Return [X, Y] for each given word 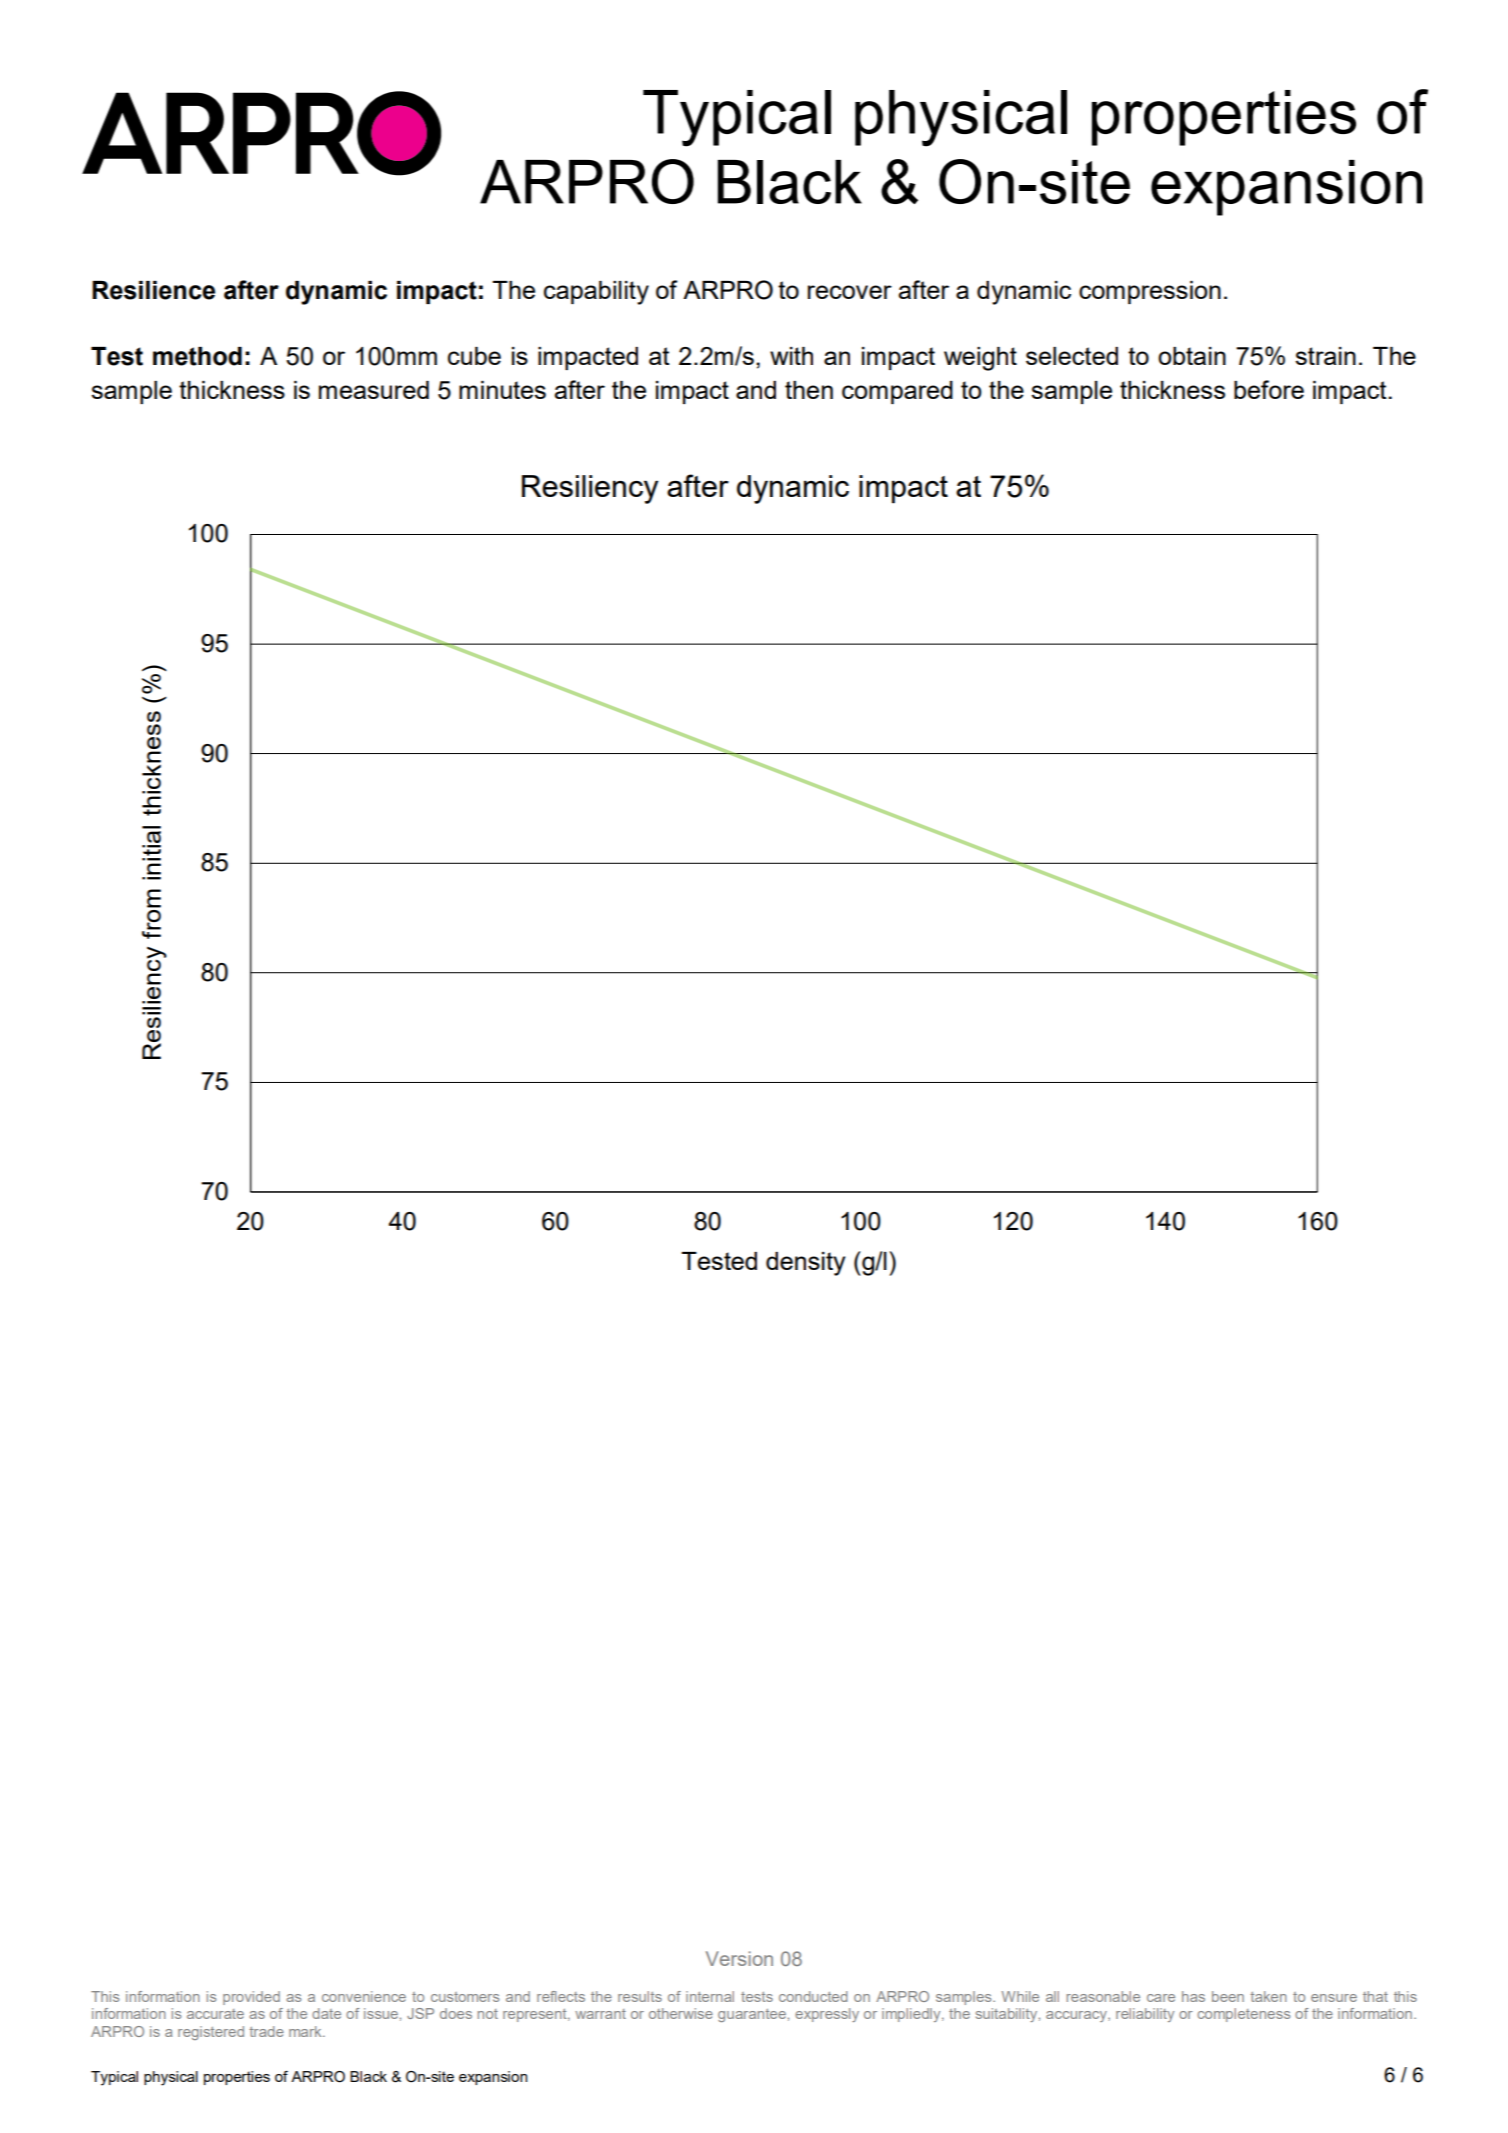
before [1269, 389]
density [805, 1264]
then [809, 390]
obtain [1192, 356]
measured [374, 390]
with [791, 356]
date [326, 2013]
